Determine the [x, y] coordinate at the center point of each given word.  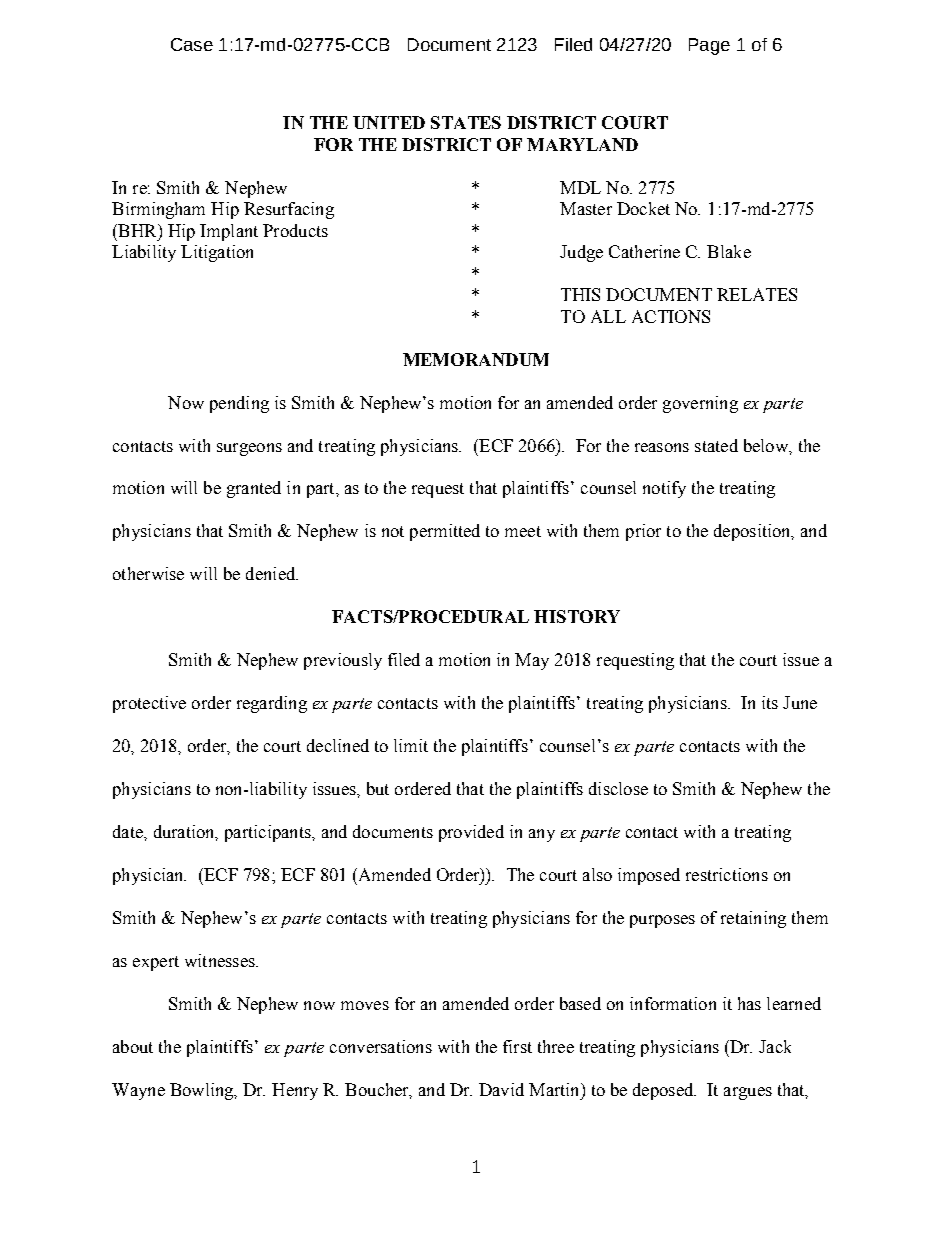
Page [709, 46]
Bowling [203, 1091]
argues [748, 1093]
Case [192, 44]
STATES [466, 122]
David [501, 1089]
